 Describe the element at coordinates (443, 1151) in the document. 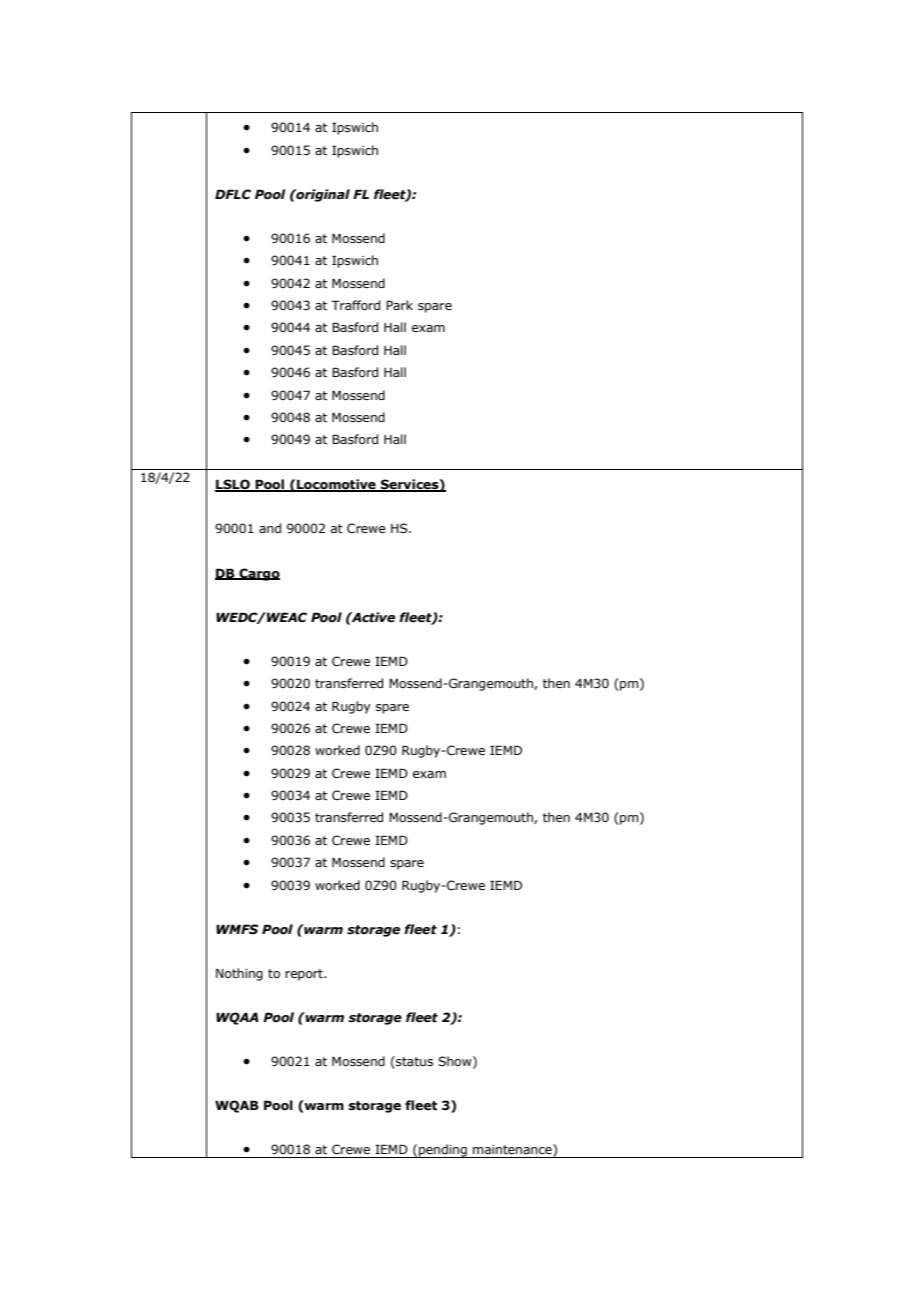

I see `pending` at that location.
